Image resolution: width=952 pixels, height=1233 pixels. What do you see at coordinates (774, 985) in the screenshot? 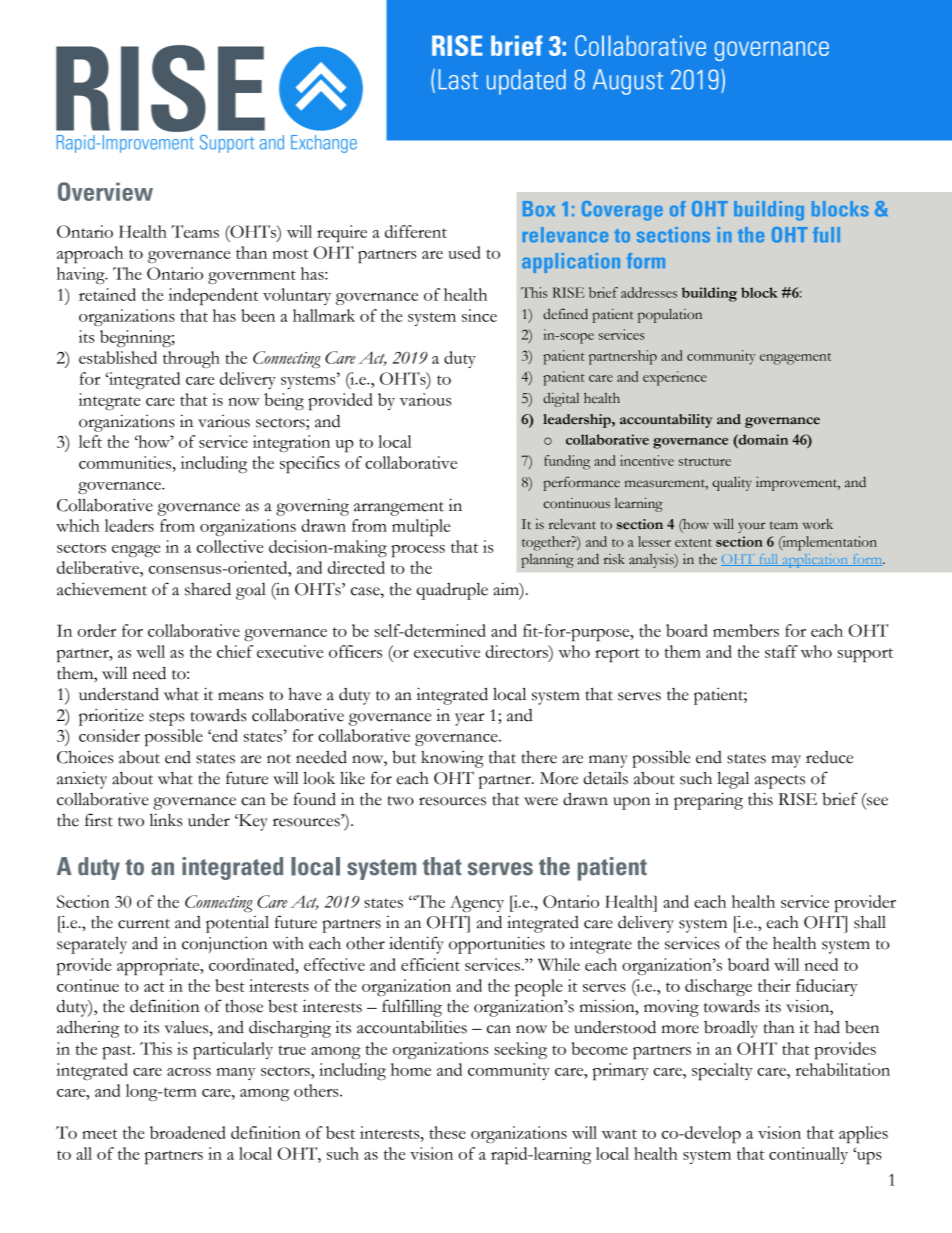
I see `their` at bounding box center [774, 985].
